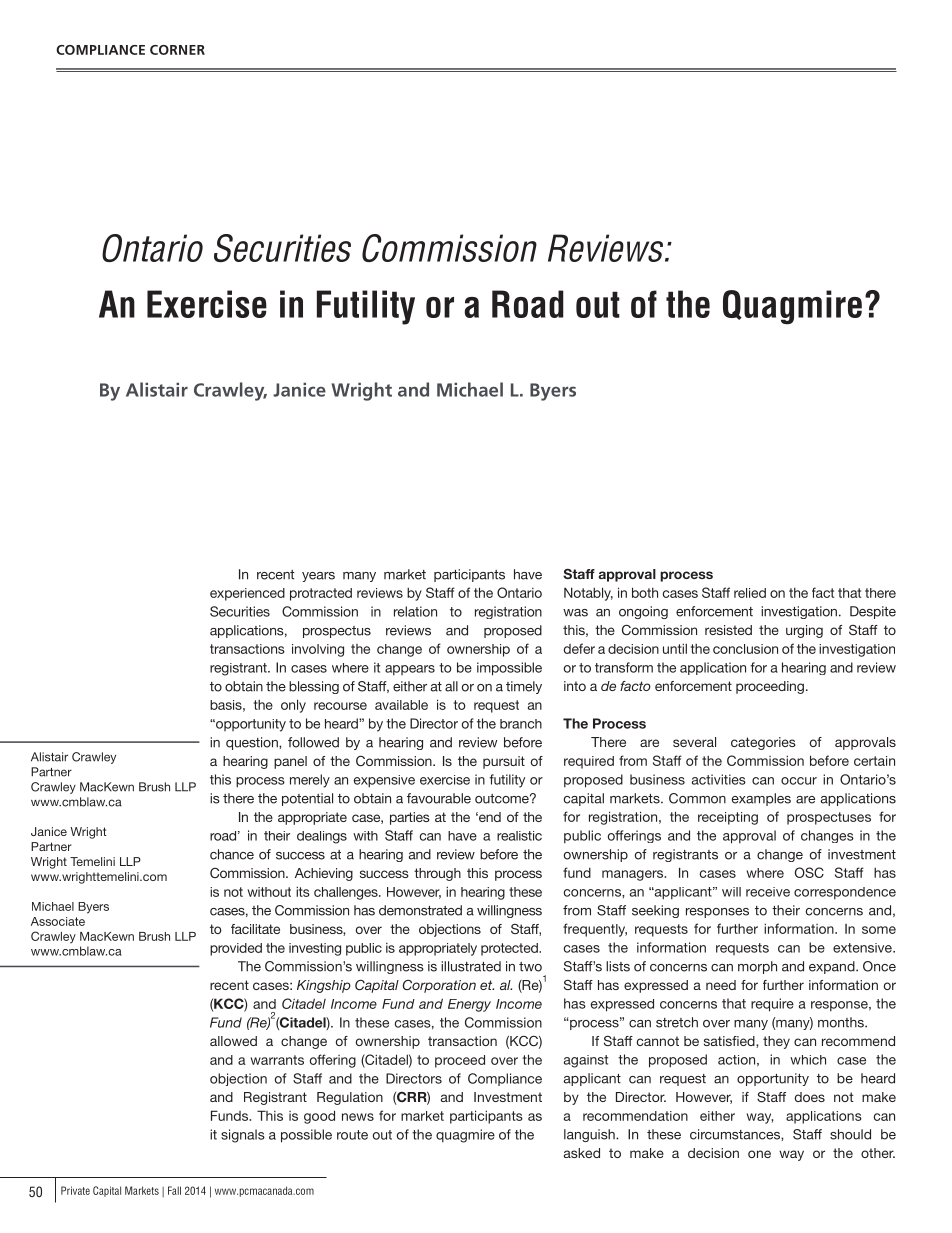  What do you see at coordinates (750, 593) in the screenshot?
I see `relied` at bounding box center [750, 593].
